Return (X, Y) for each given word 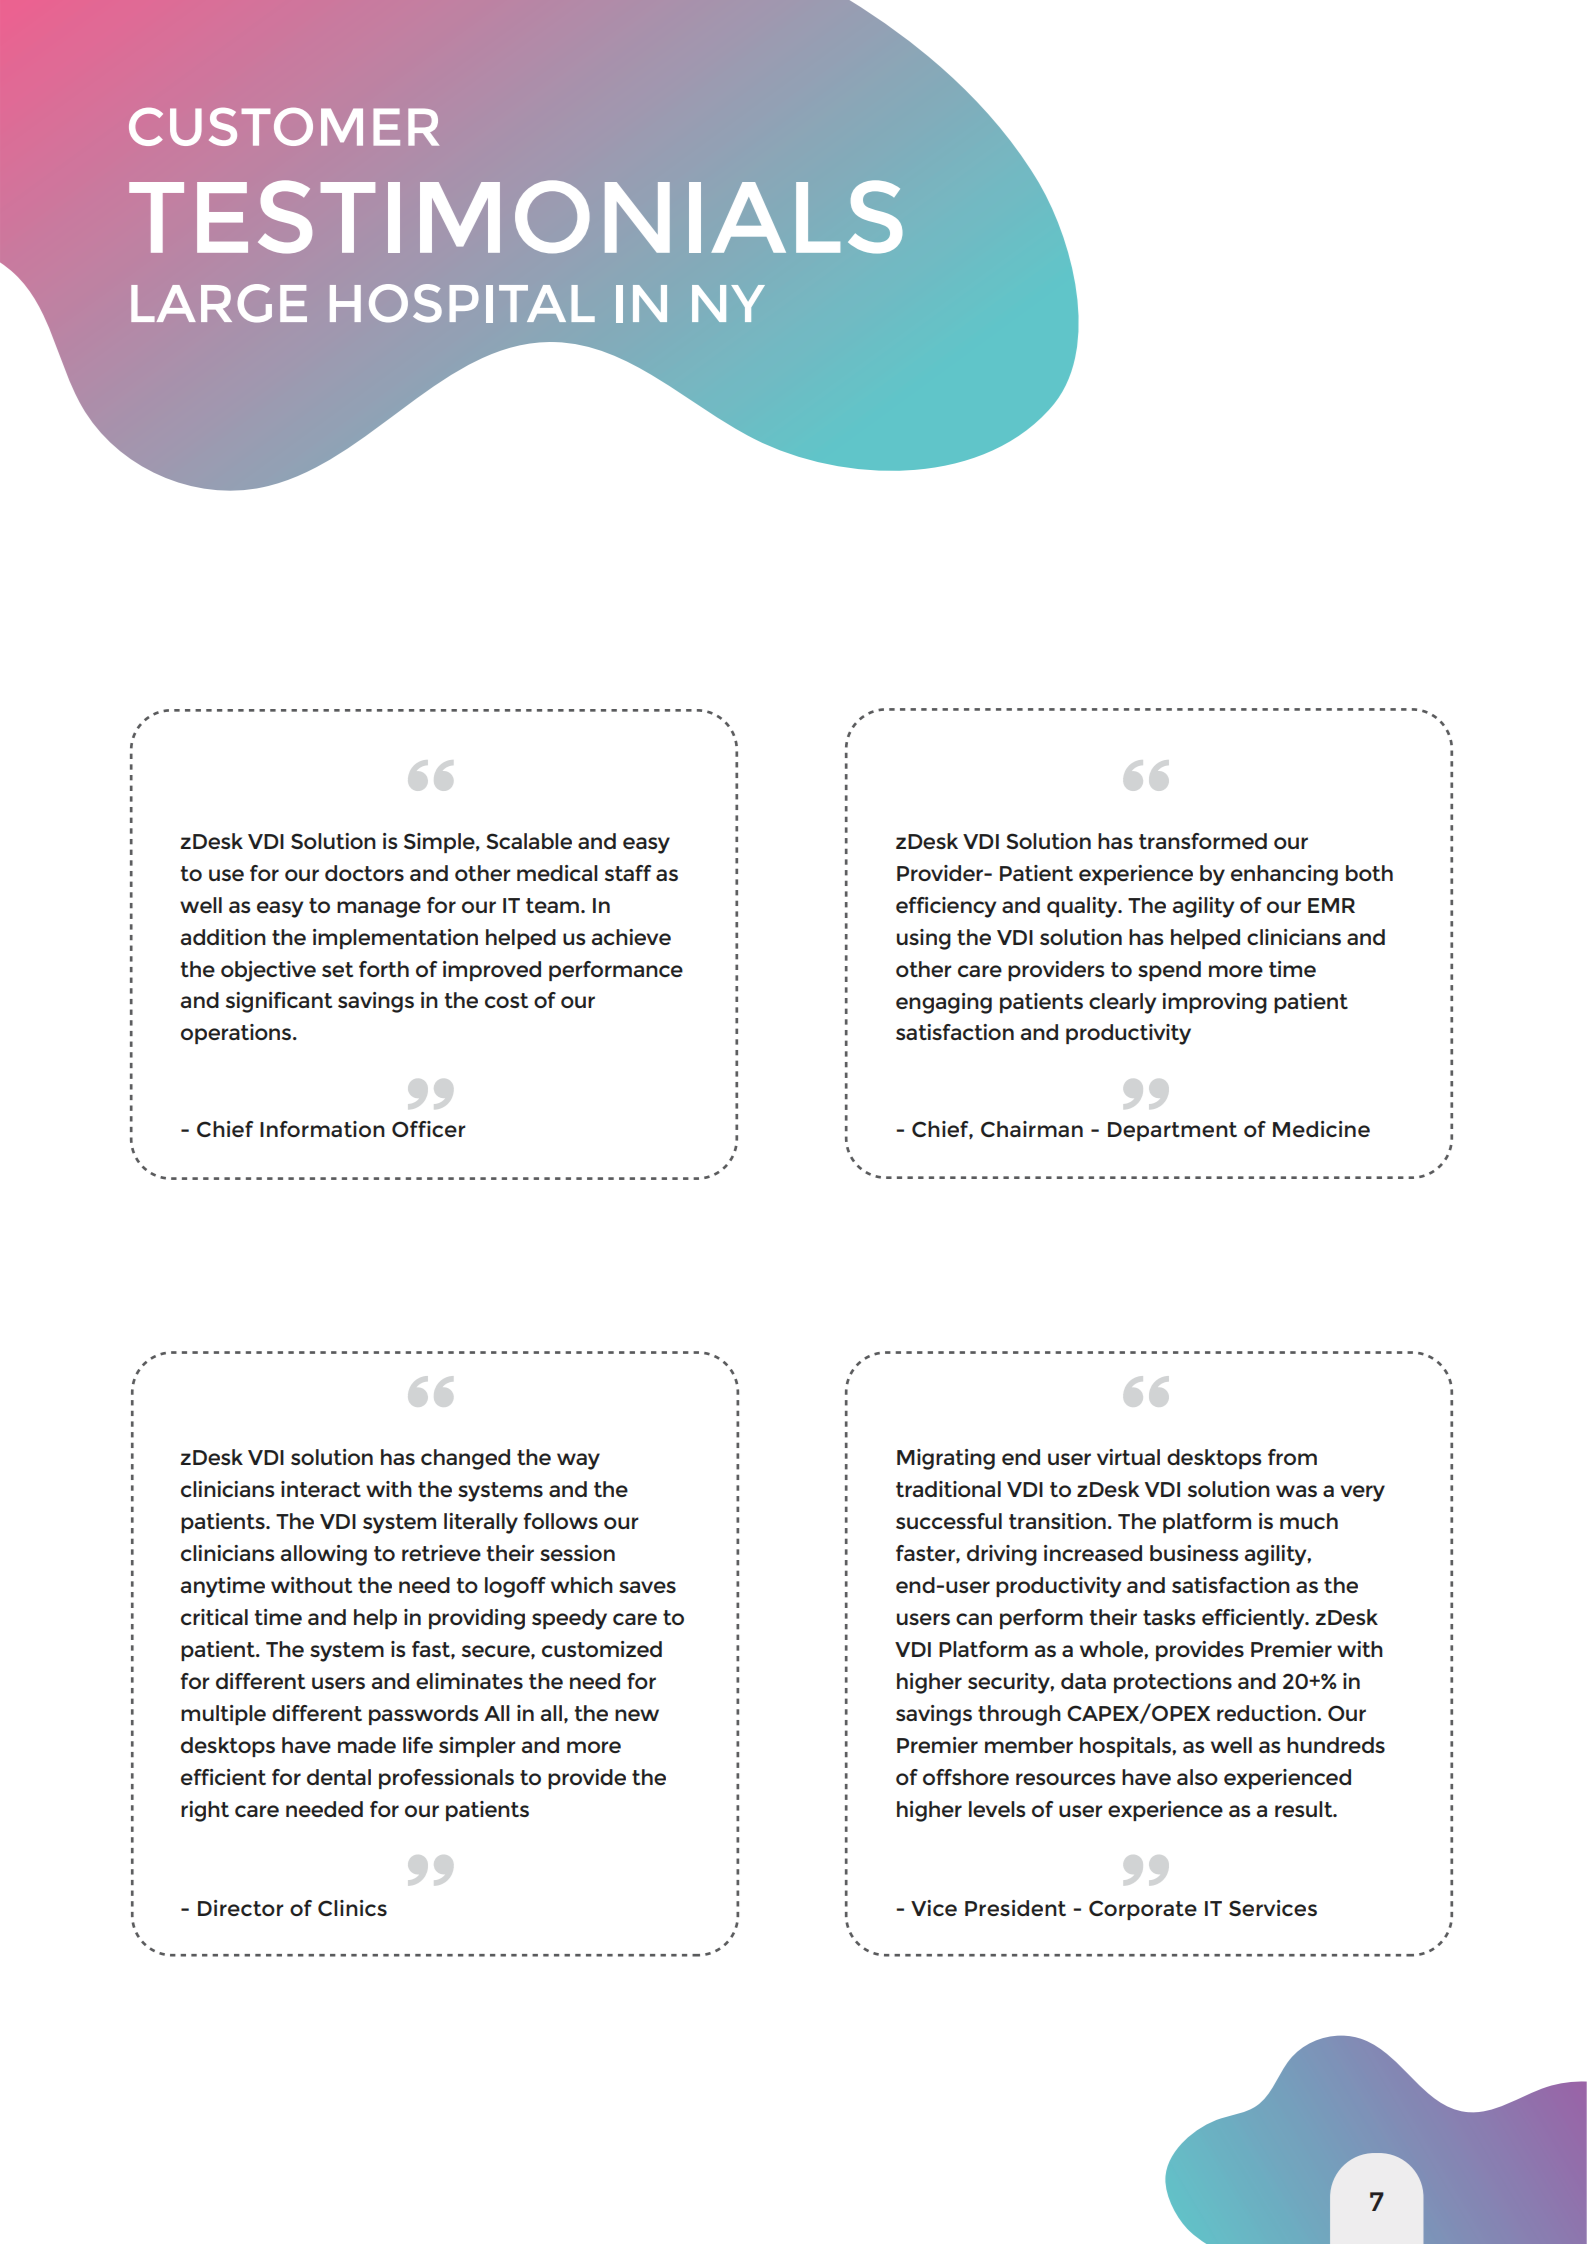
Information (322, 1129)
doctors (364, 873)
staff (628, 873)
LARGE (219, 303)
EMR (1331, 905)
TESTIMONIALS (516, 217)
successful (949, 1521)
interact (321, 1489)
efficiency (946, 907)
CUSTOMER (284, 127)
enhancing (1284, 875)
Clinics (352, 1908)
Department (1172, 1131)
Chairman (1032, 1129)
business (1194, 1553)
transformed (1203, 841)
